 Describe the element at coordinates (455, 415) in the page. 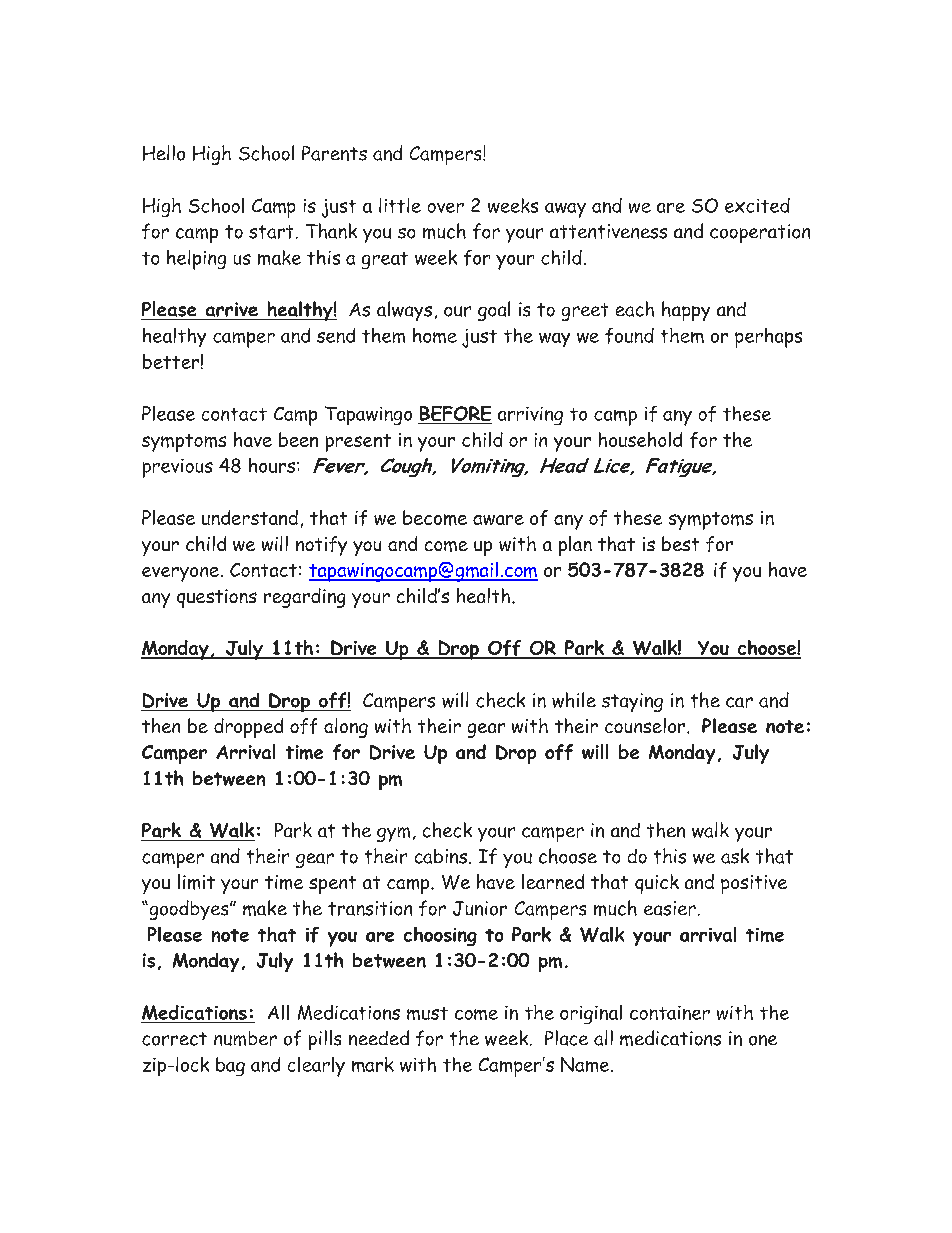

I see `BEFORE` at that location.
